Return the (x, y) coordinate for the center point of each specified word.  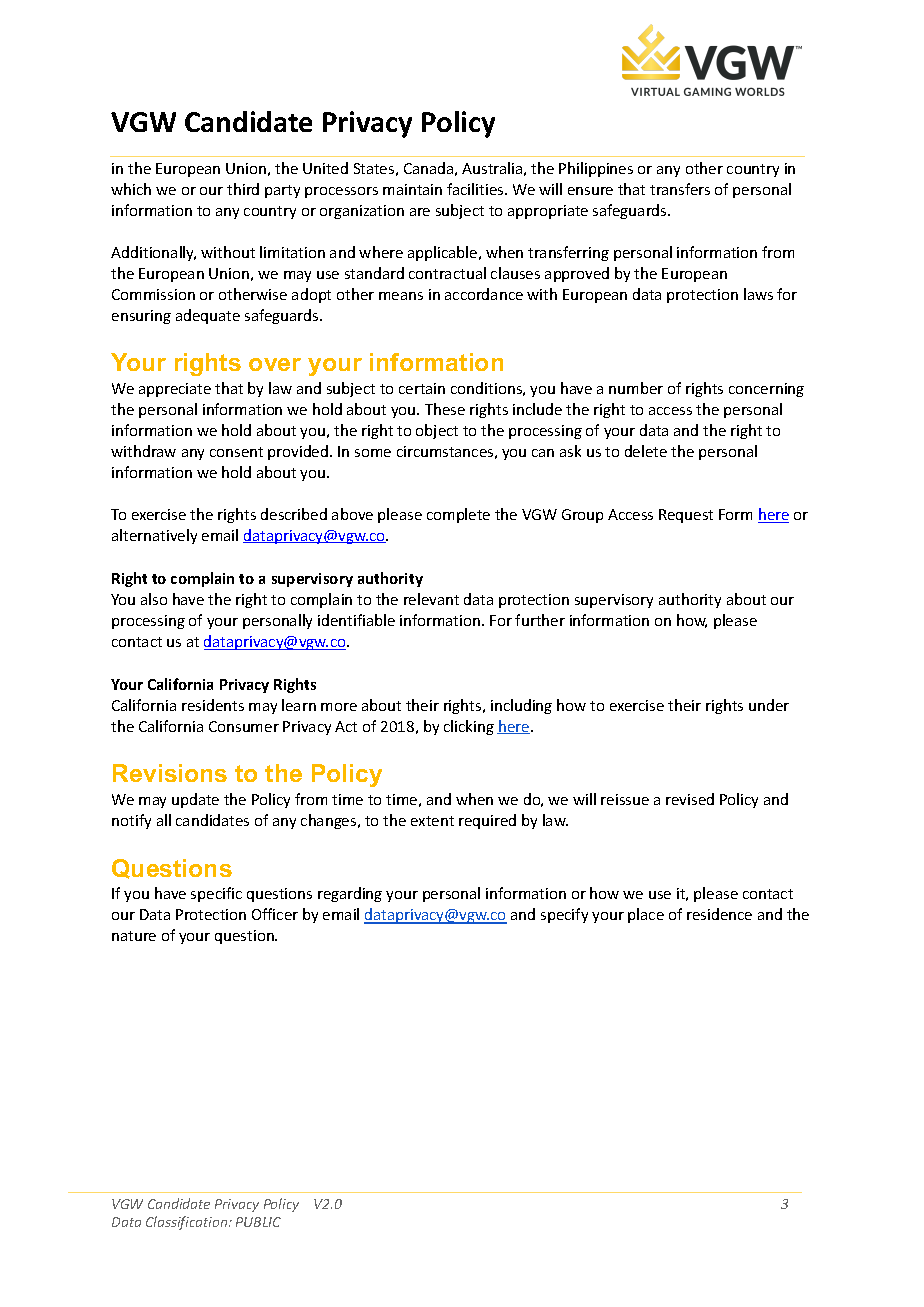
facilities (476, 189)
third (243, 189)
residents (213, 705)
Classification (188, 1223)
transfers (680, 189)
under (769, 705)
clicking (469, 727)
